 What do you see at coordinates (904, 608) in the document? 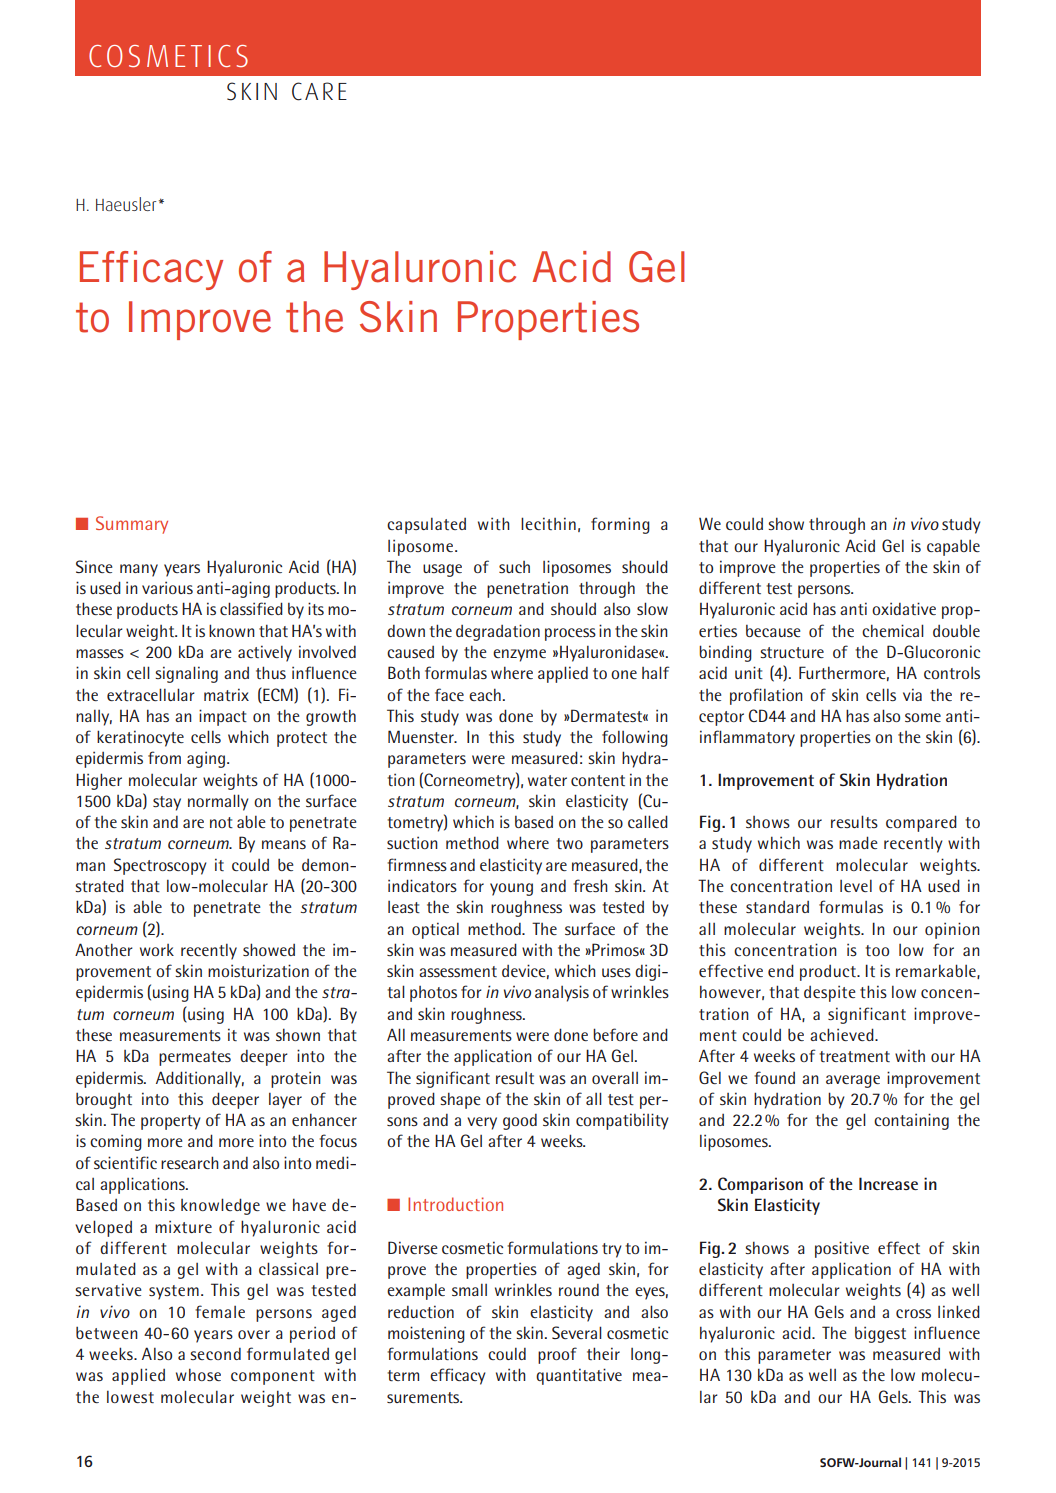
I see `oxidative` at bounding box center [904, 608].
